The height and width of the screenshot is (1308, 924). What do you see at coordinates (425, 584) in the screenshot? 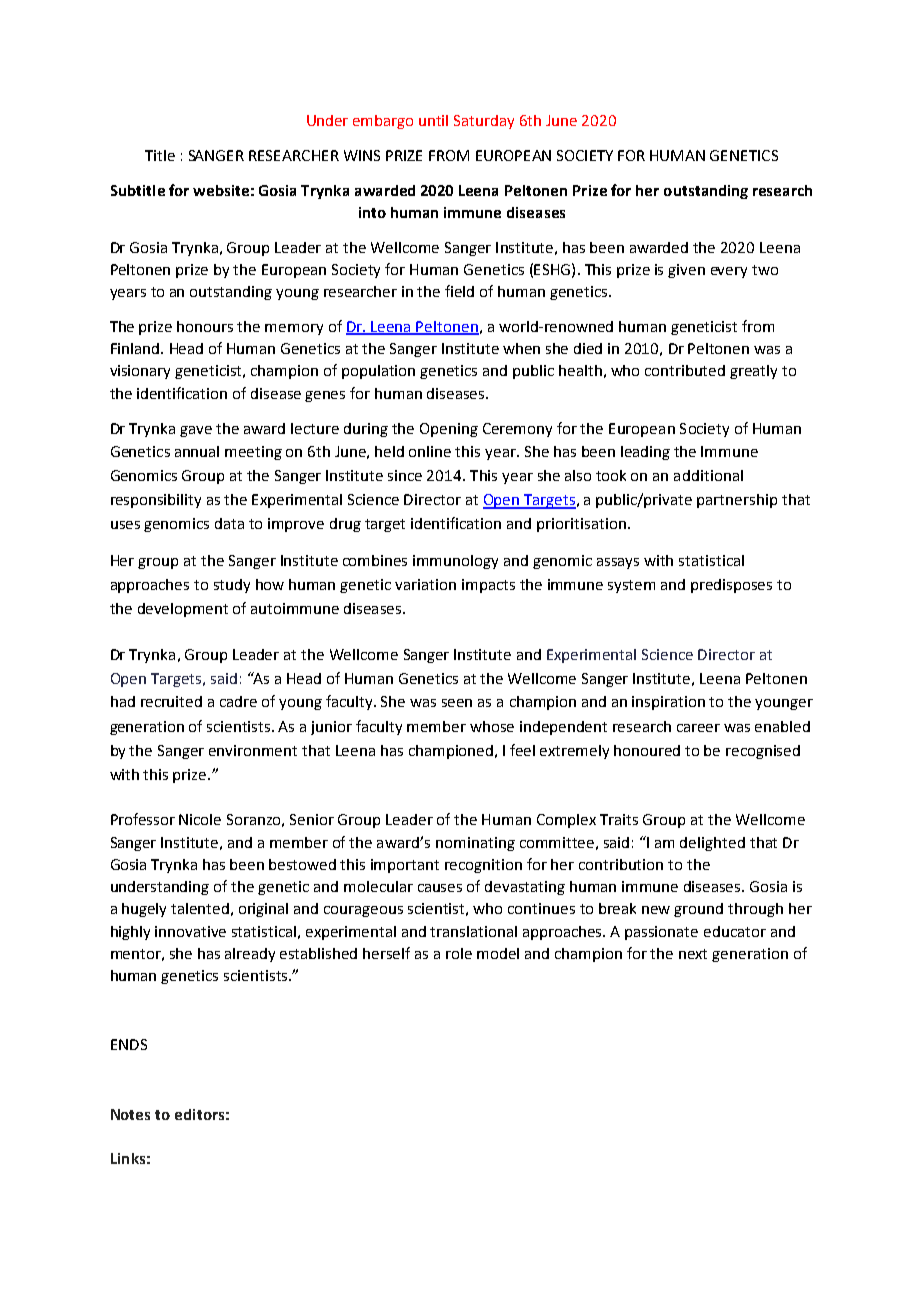
I see `variation` at bounding box center [425, 584].
